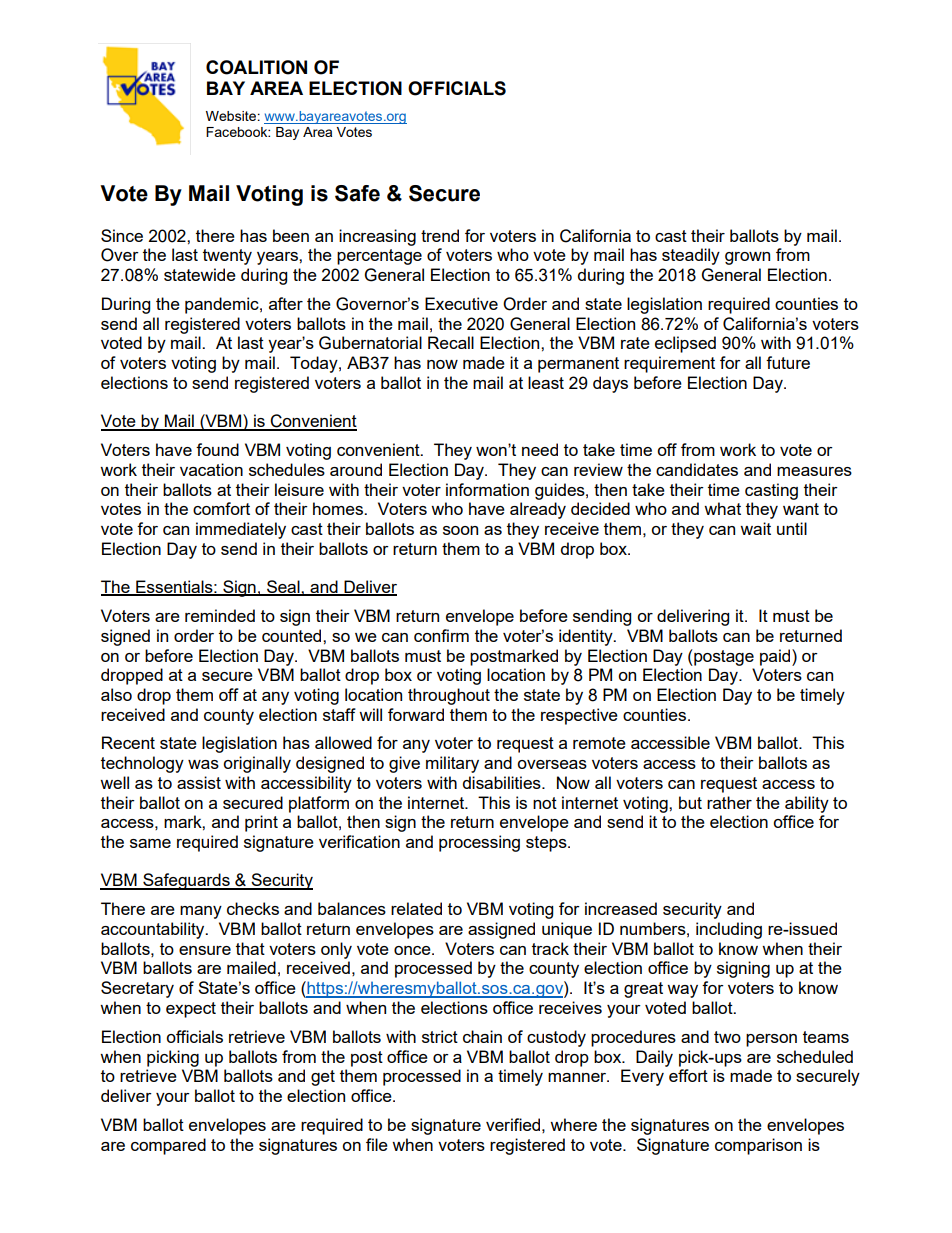 The height and width of the page is (1233, 952). I want to click on COALITION, so click(256, 67).
